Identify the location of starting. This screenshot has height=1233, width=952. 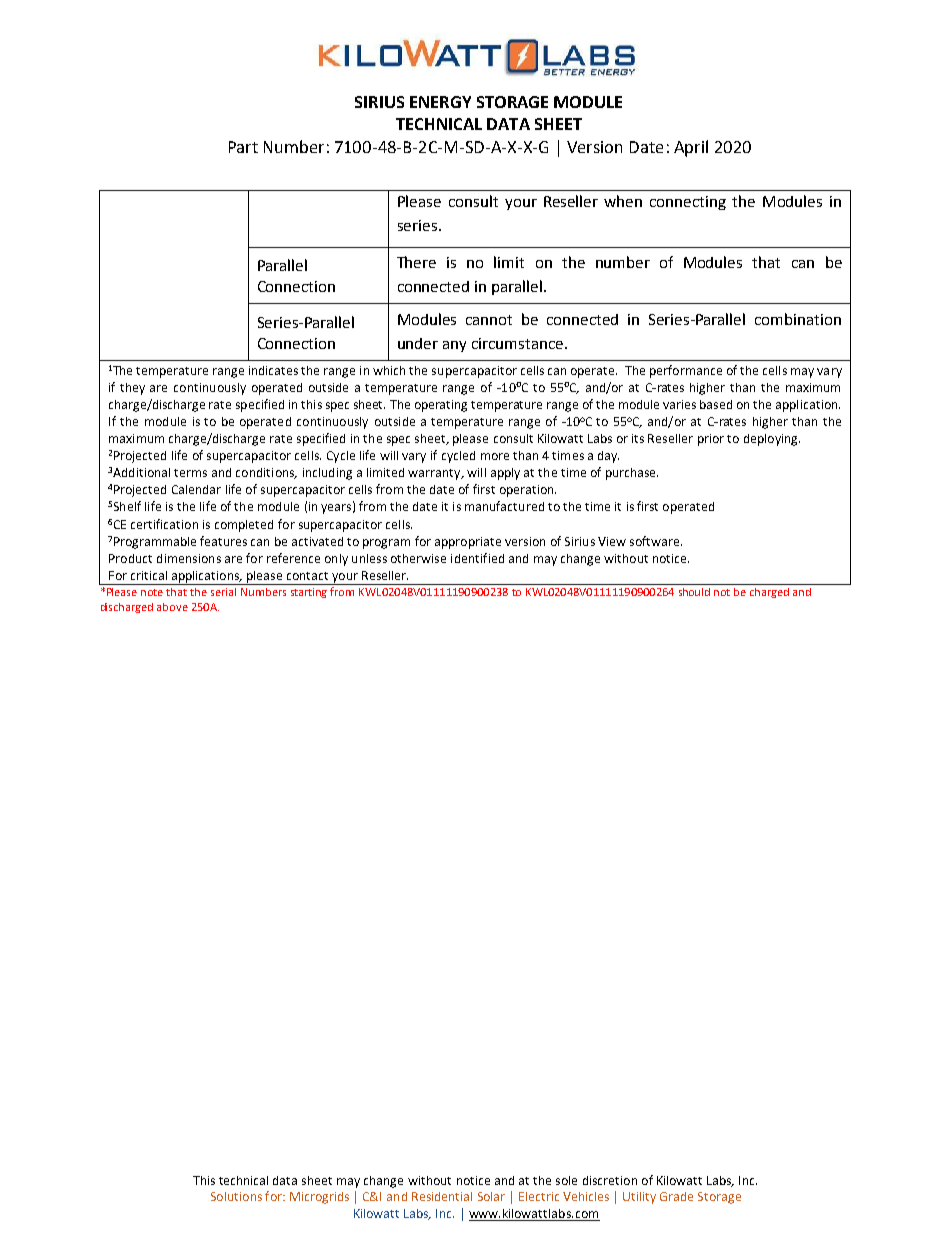
(309, 593).
